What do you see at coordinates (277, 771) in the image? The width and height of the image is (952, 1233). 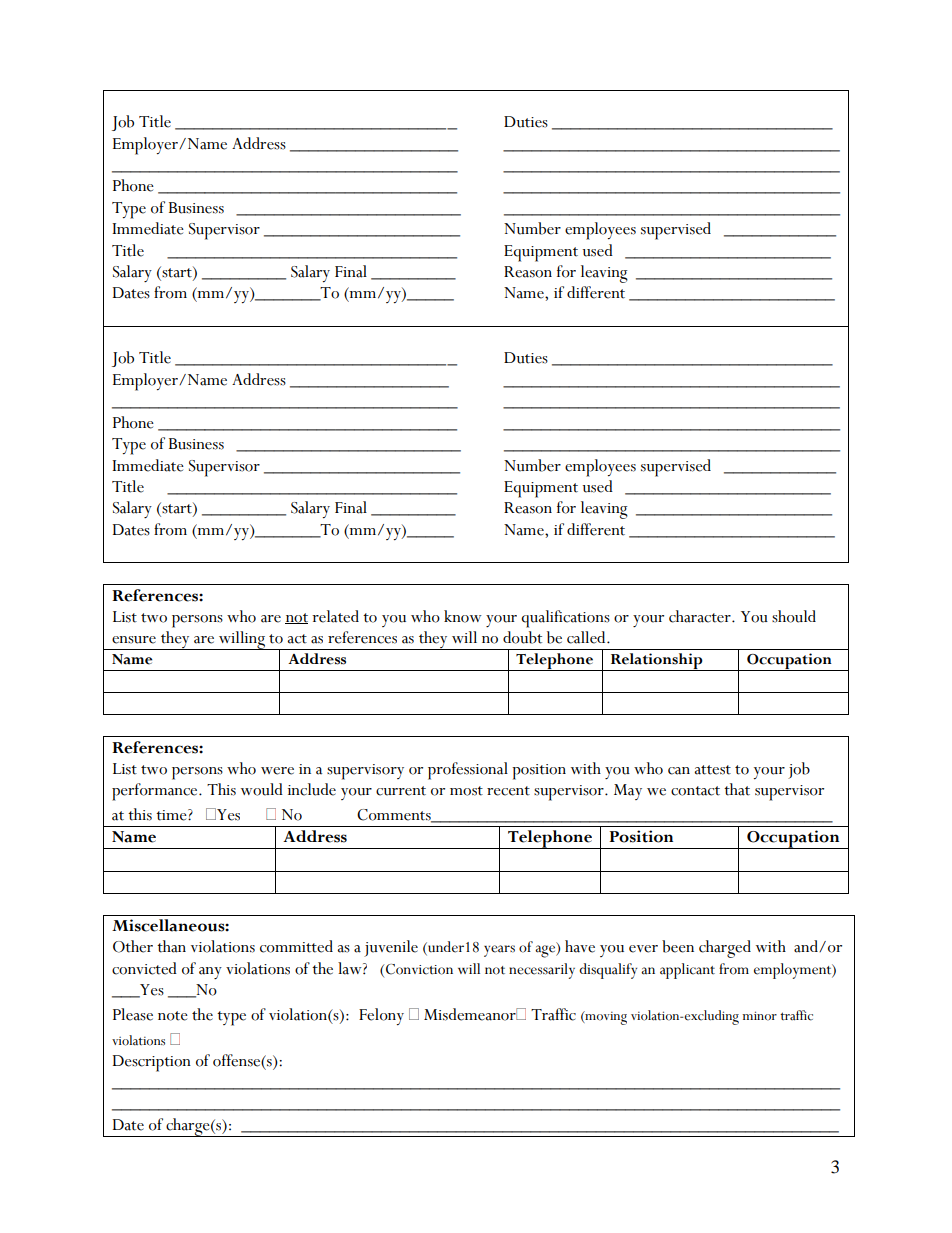 I see `were` at bounding box center [277, 771].
